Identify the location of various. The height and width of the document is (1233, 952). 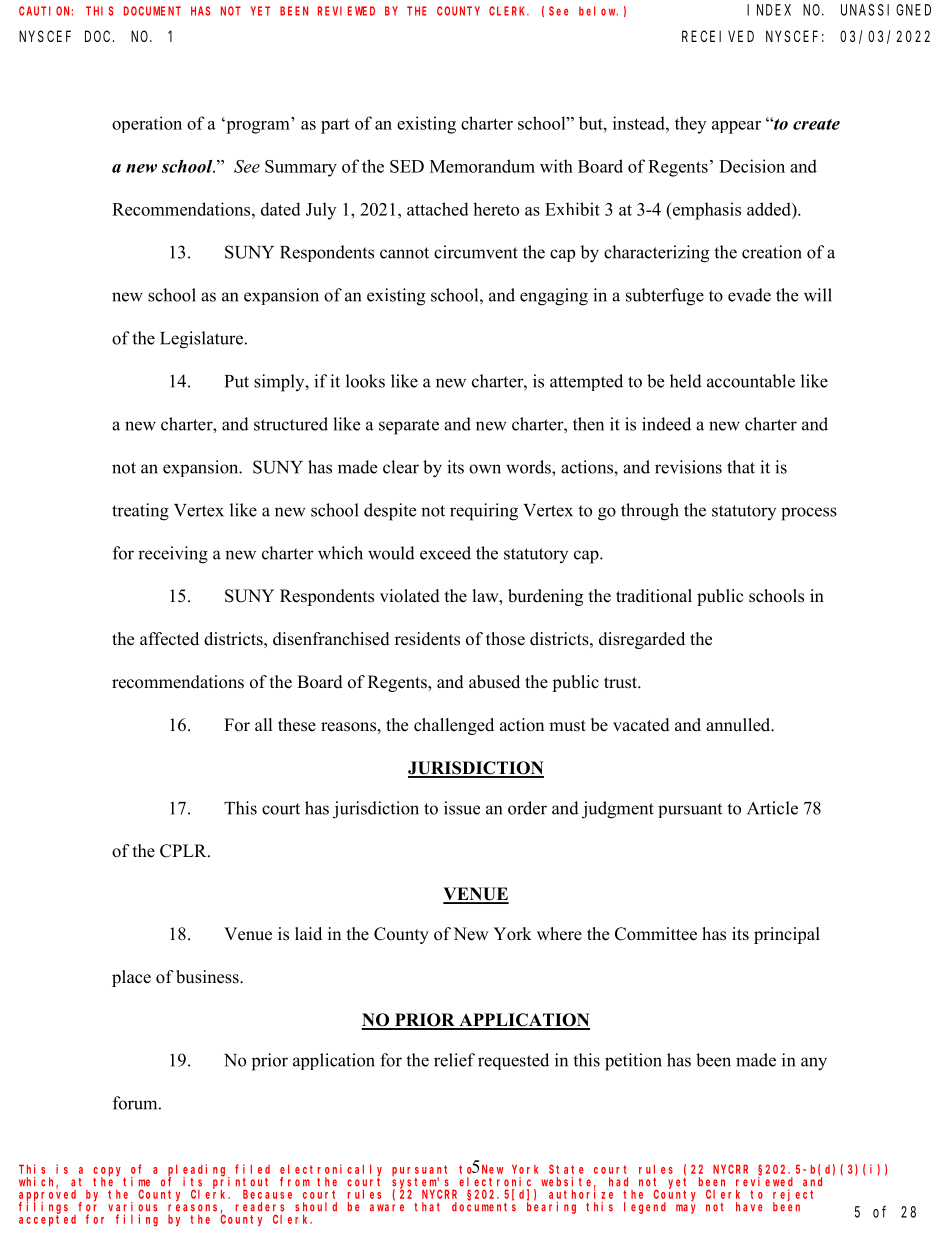
(132, 1207).
